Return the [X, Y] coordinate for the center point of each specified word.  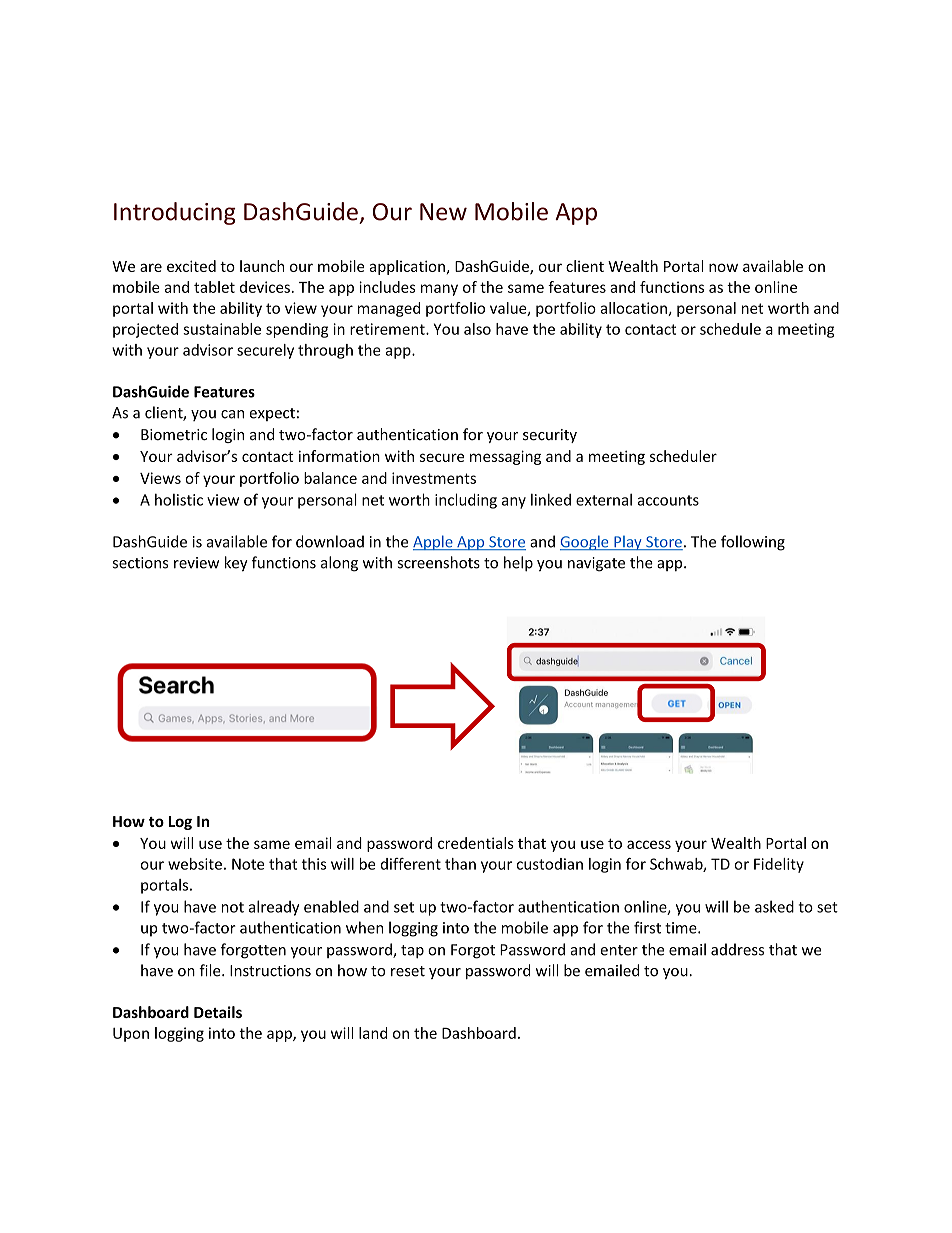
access [649, 844]
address [737, 949]
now [723, 267]
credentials [476, 843]
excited [191, 266]
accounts [668, 500]
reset [408, 971]
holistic [179, 500]
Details [218, 1012]
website [195, 864]
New [443, 212]
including [466, 501]
